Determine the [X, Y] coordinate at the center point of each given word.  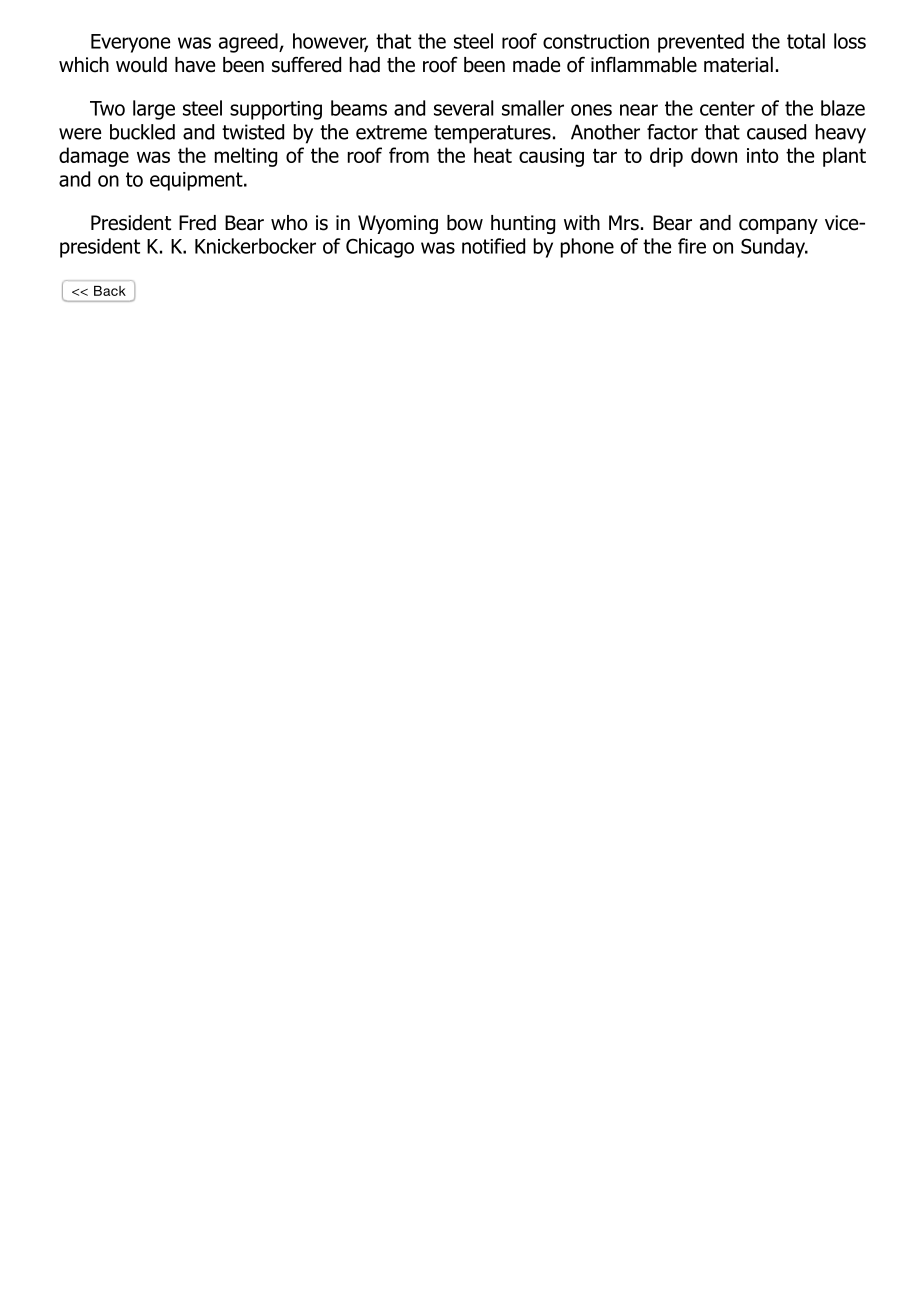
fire [692, 246]
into [763, 155]
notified [493, 246]
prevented [701, 43]
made [536, 65]
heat [493, 155]
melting [246, 157]
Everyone [130, 43]
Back [110, 291]
